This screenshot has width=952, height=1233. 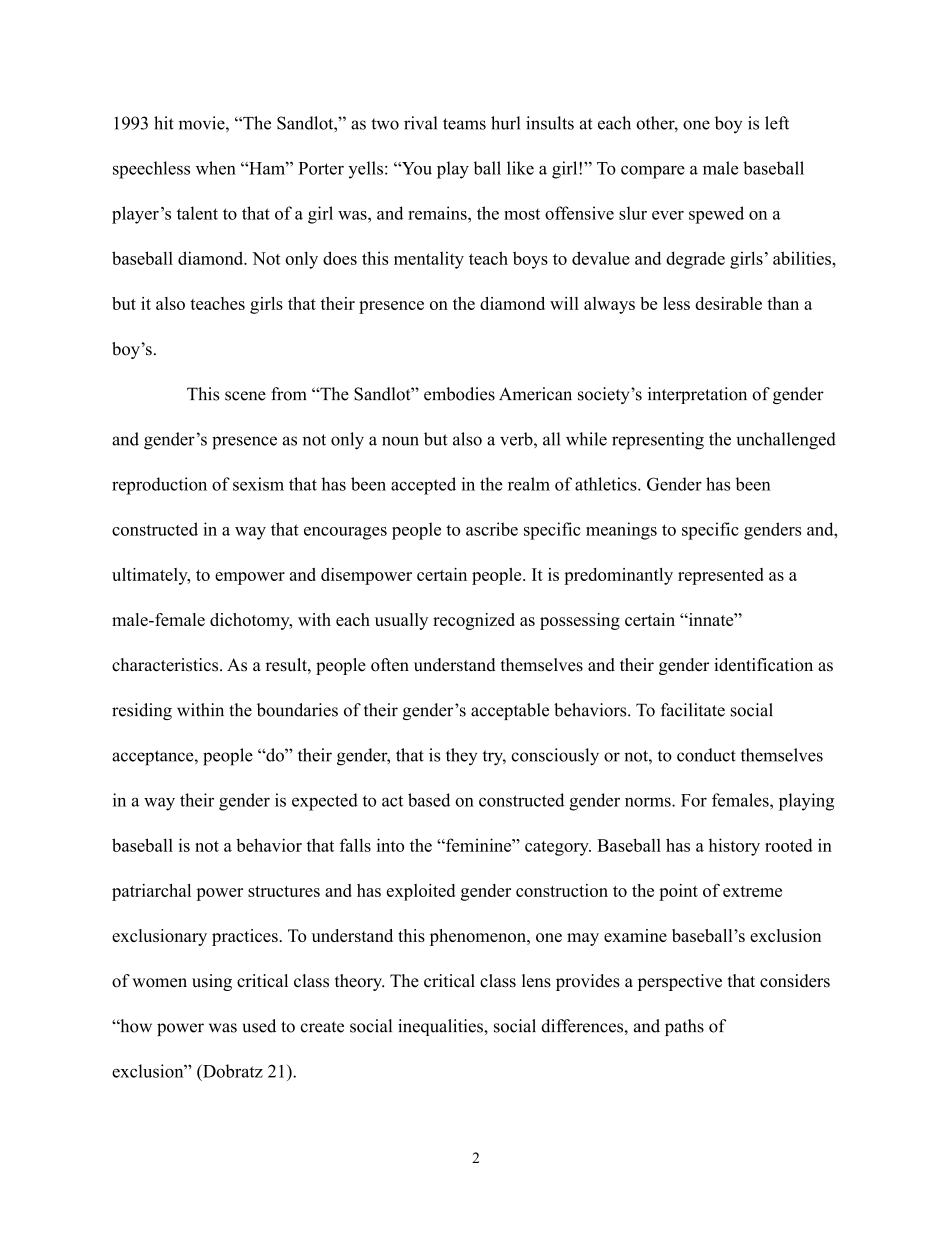 I want to click on recognized, so click(x=474, y=621).
